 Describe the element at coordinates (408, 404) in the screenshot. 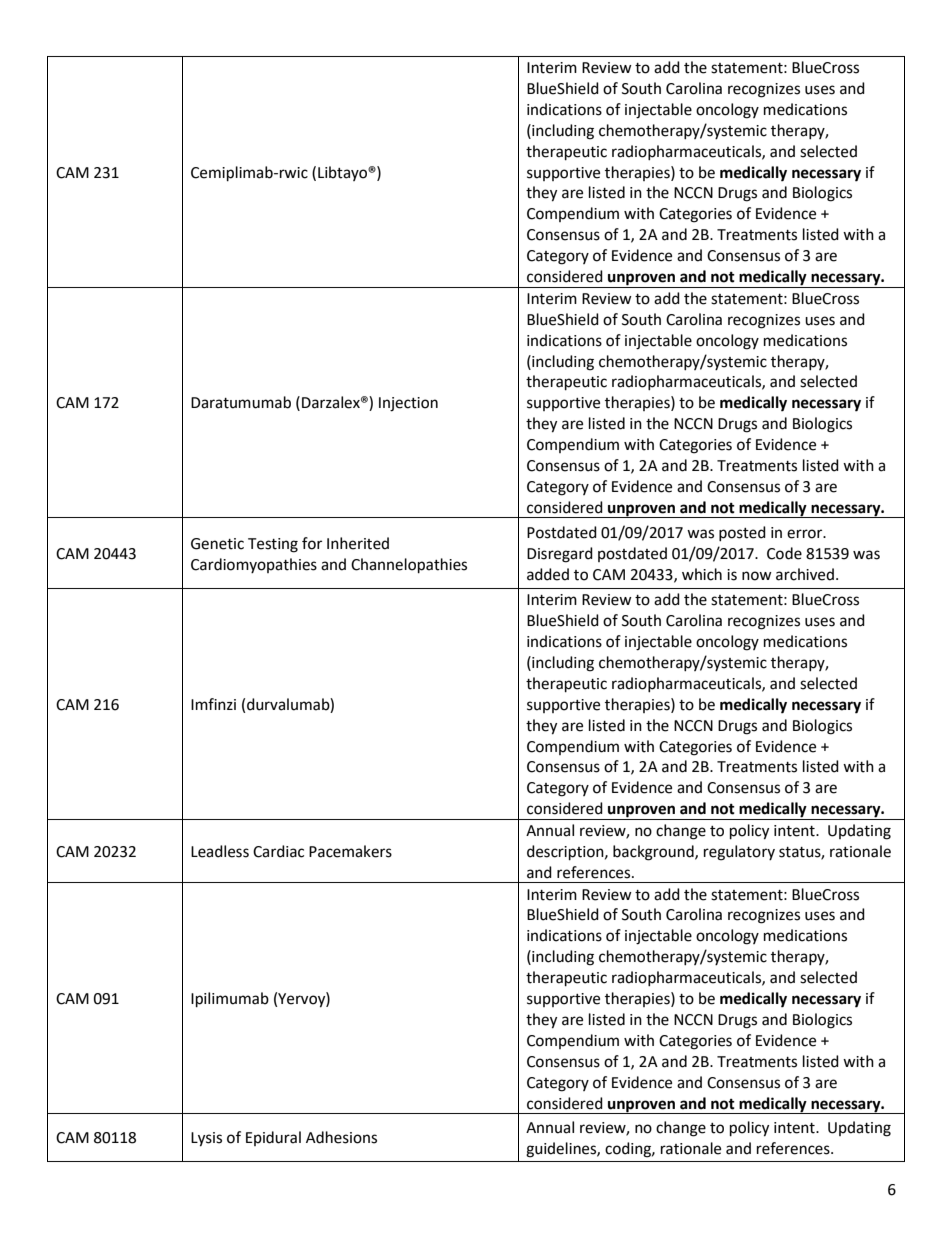

I see `Injection` at that location.
